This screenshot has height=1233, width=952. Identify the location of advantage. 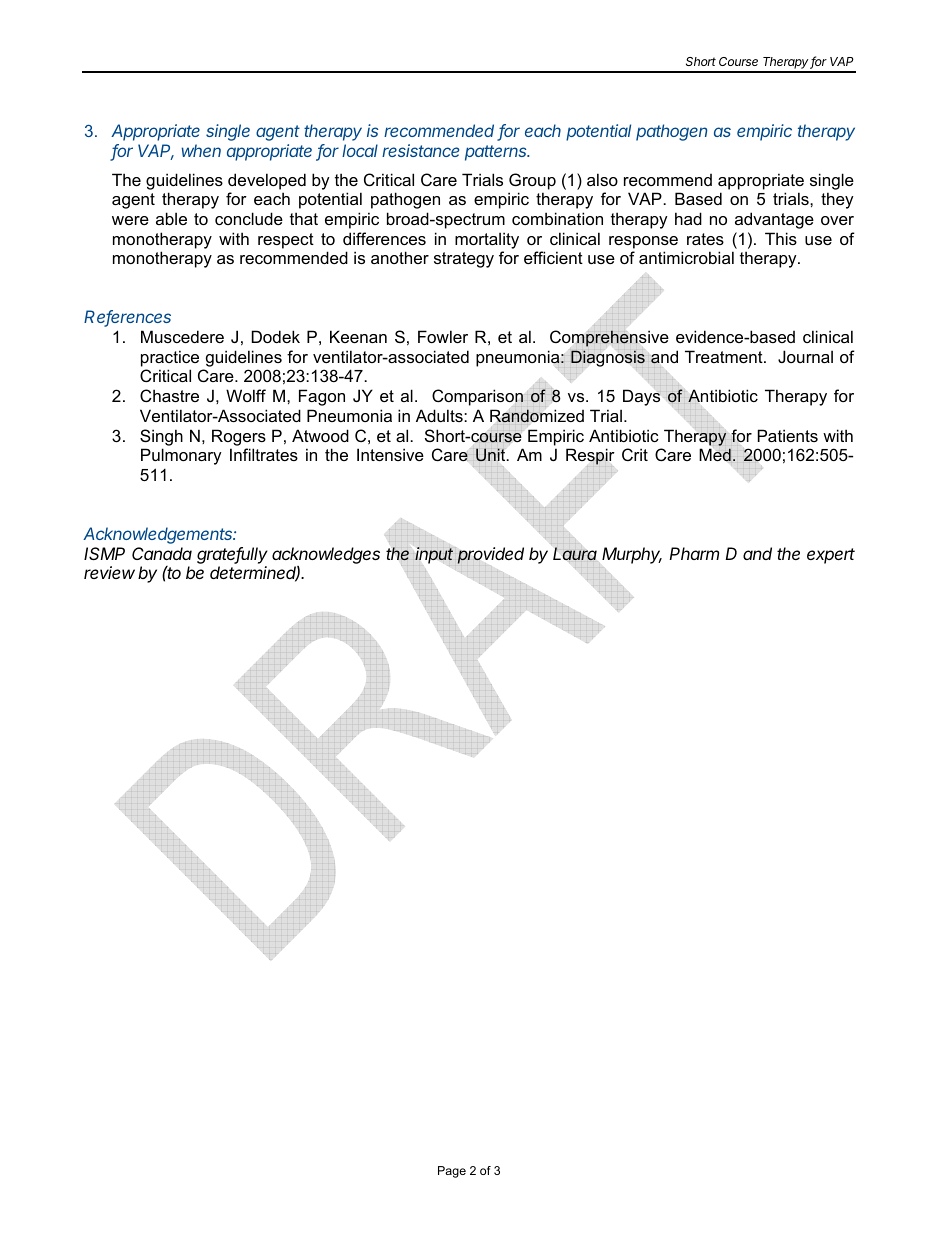
(774, 220).
